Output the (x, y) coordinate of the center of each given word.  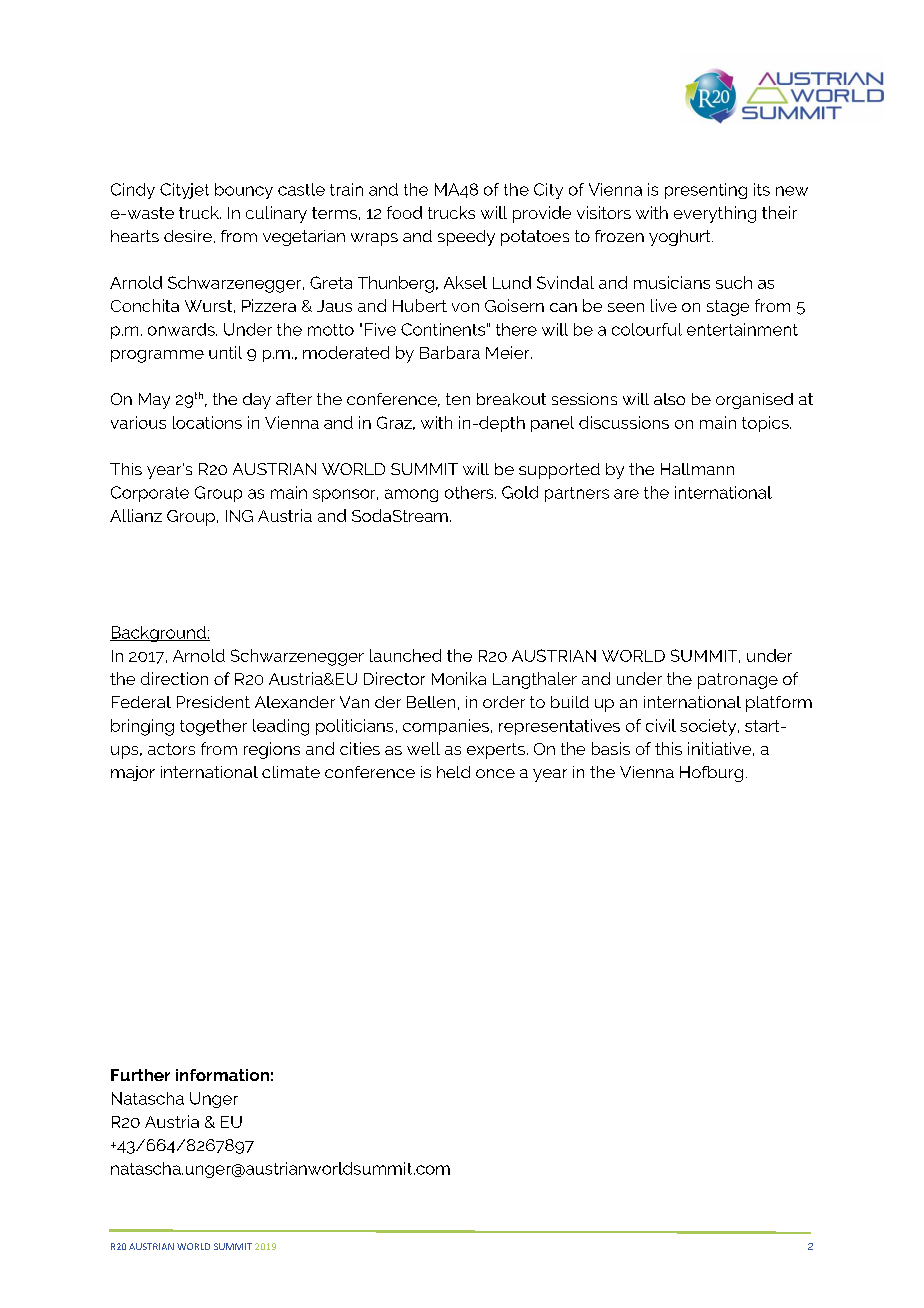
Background (159, 634)
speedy (466, 238)
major (133, 773)
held (453, 772)
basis (611, 748)
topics (766, 424)
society (709, 727)
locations (207, 422)
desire (188, 236)
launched (405, 655)
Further (140, 1075)
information (222, 1075)
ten (458, 399)
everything (715, 214)
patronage (738, 681)
